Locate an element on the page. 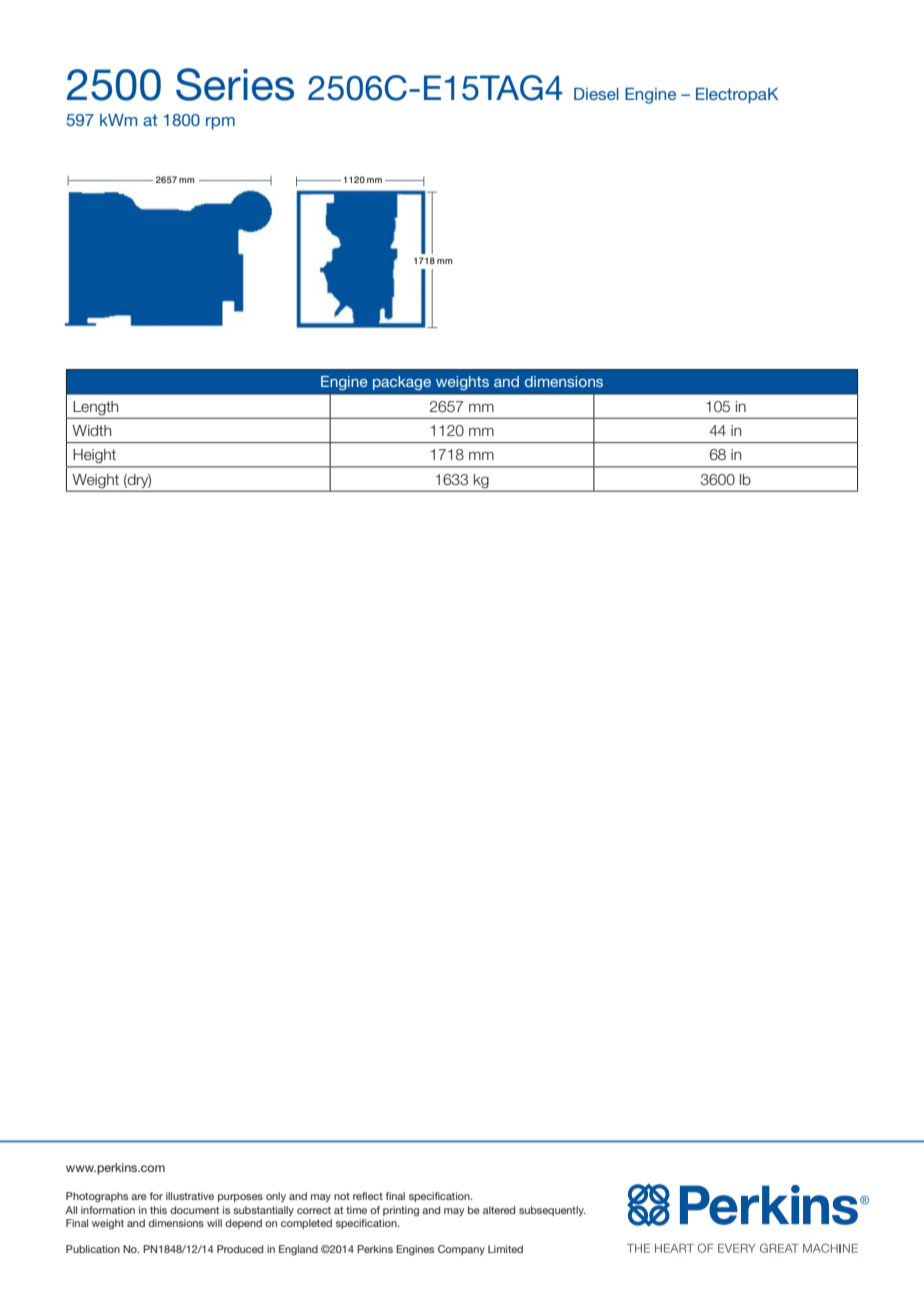 This document has height=1308, width=924. this is located at coordinates (158, 1210).
